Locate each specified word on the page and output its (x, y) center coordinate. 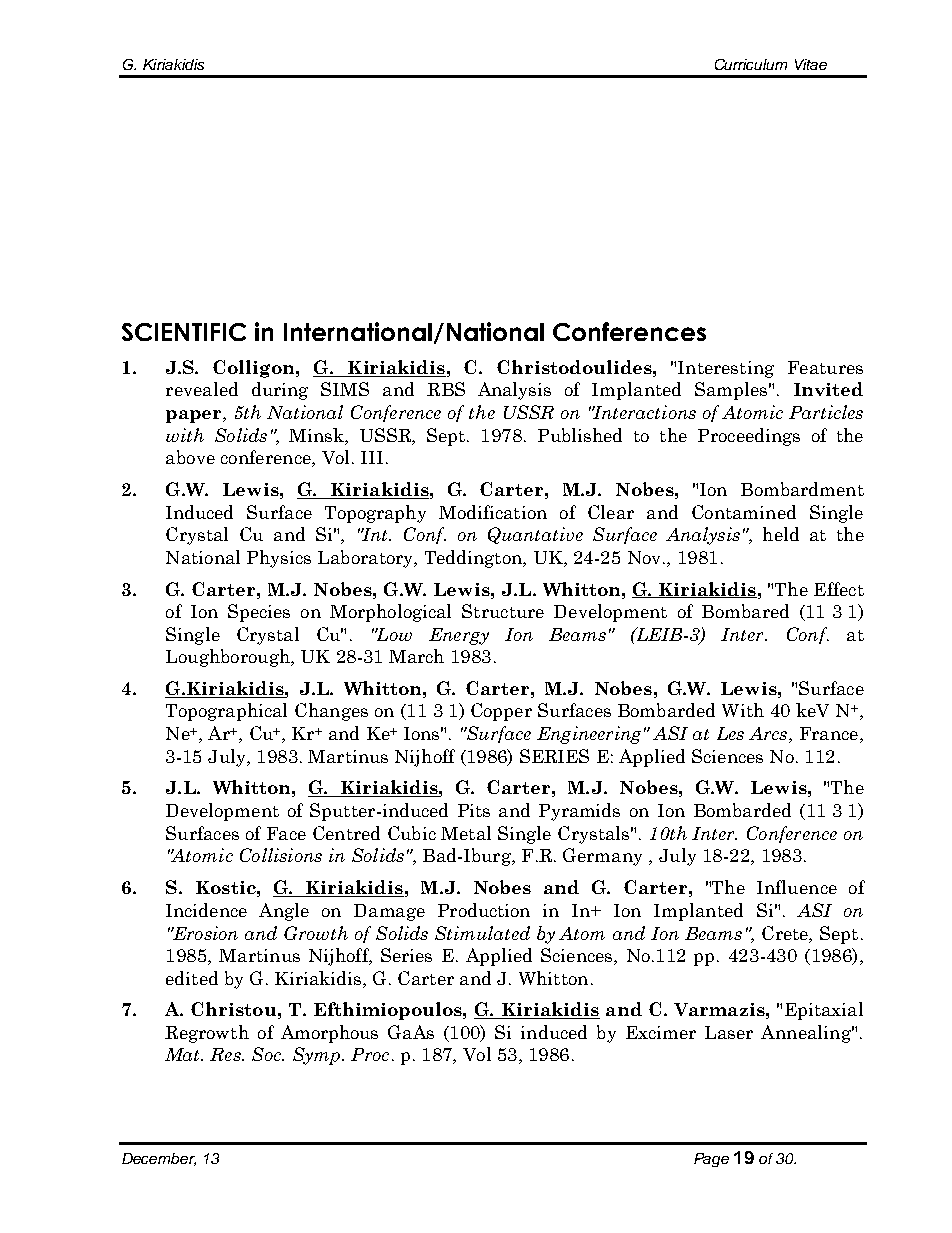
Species (259, 613)
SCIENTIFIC (184, 332)
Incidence (206, 910)
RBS (446, 389)
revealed (202, 389)
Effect (839, 589)
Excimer (661, 1032)
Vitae (811, 64)
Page (711, 1160)
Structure (503, 611)
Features (825, 367)
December (159, 1159)
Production (484, 910)
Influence (797, 887)
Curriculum (751, 64)
